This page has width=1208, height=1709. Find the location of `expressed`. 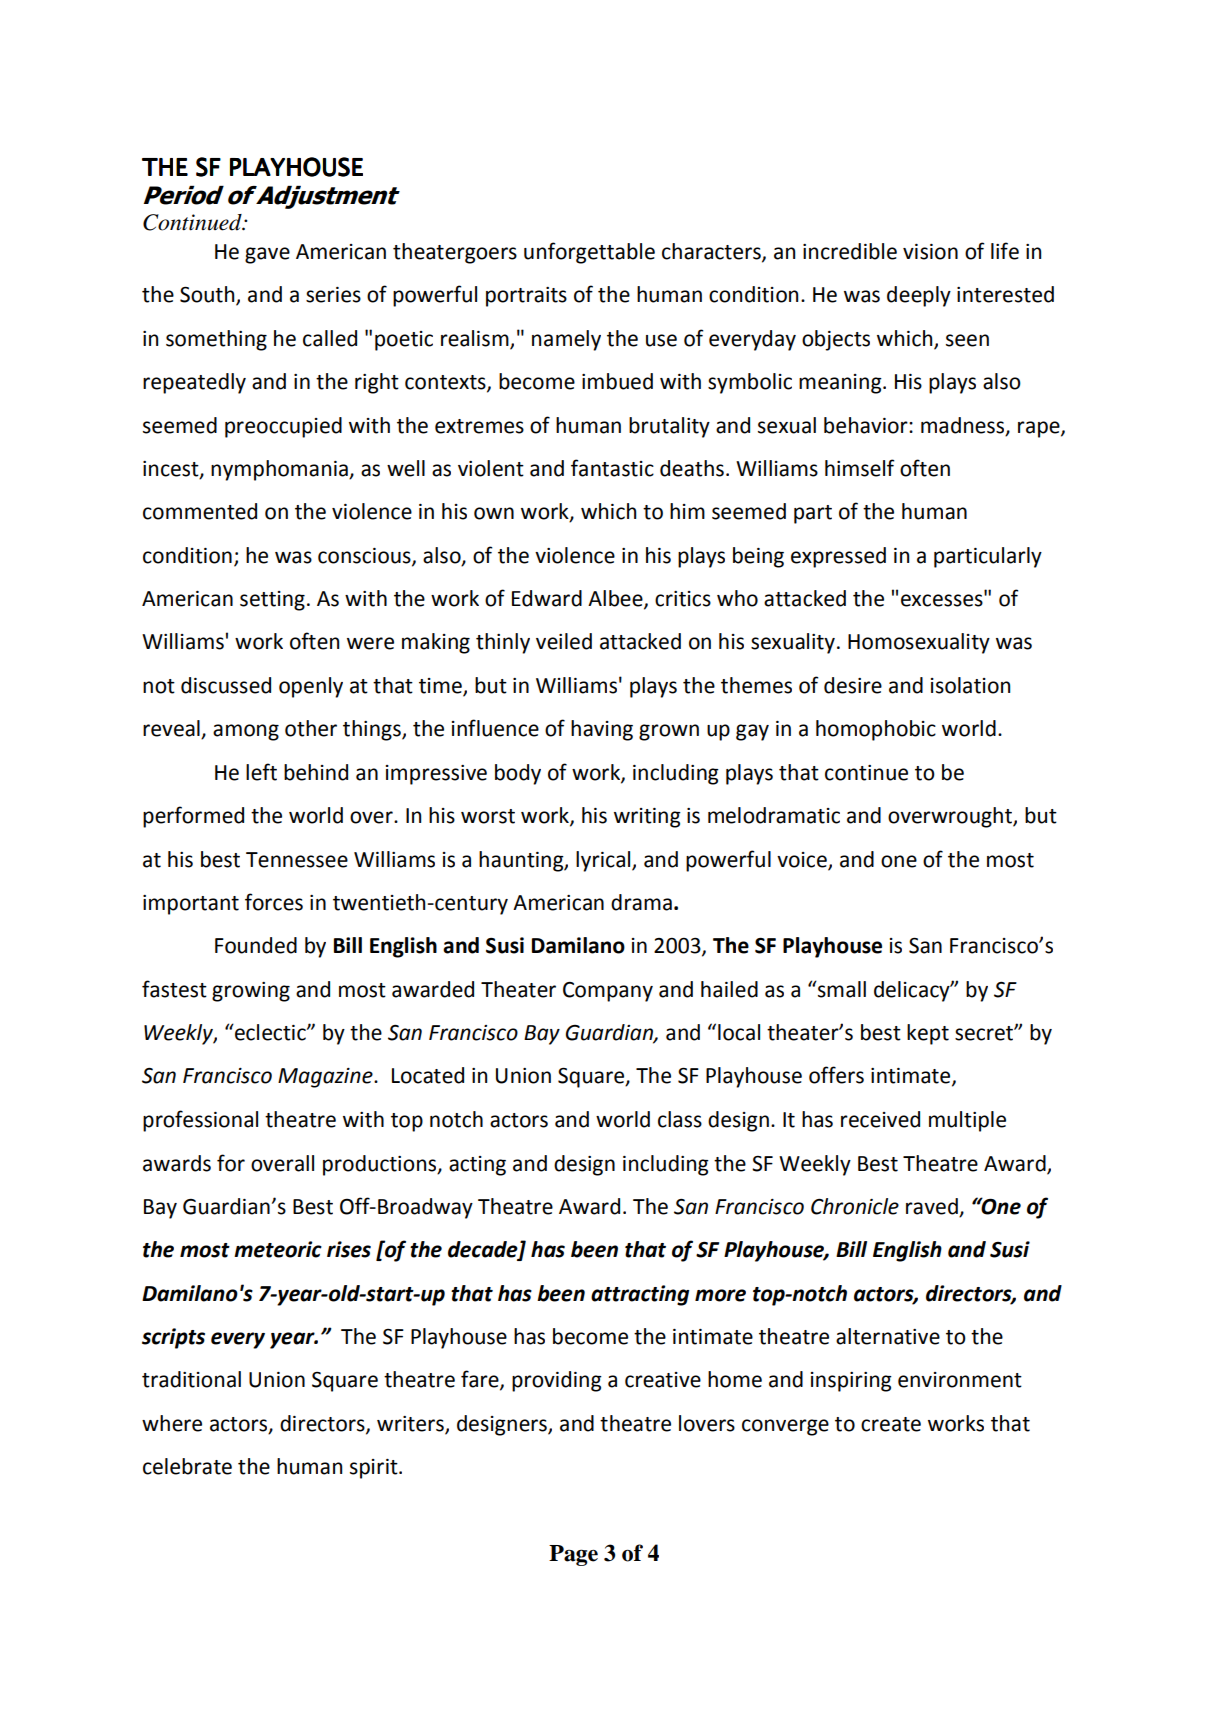

expressed is located at coordinates (838, 557).
